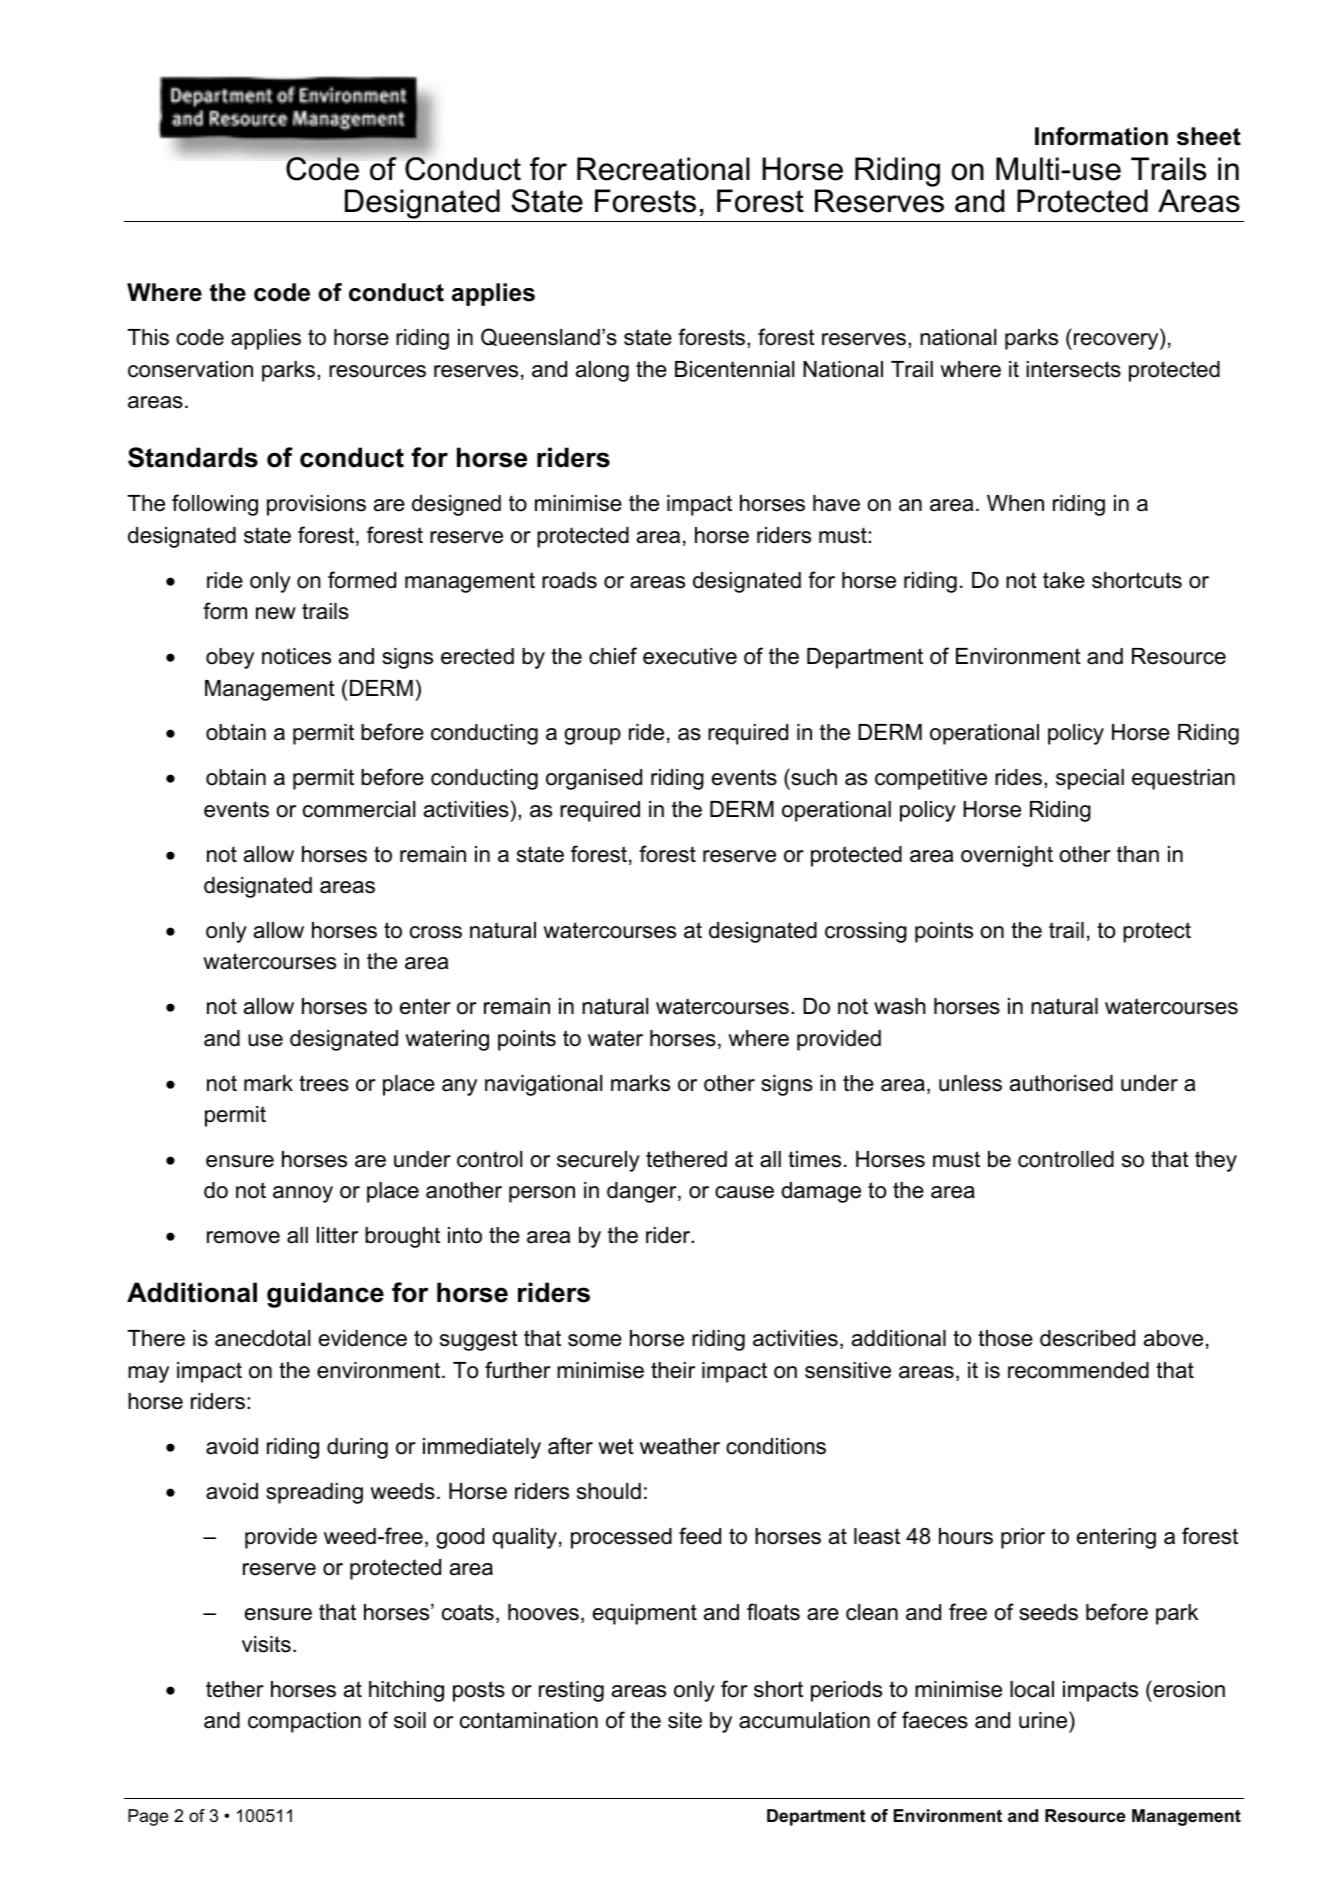 The width and height of the screenshot is (1336, 1890). Describe the element at coordinates (148, 337) in the screenshot. I see `This` at that location.
